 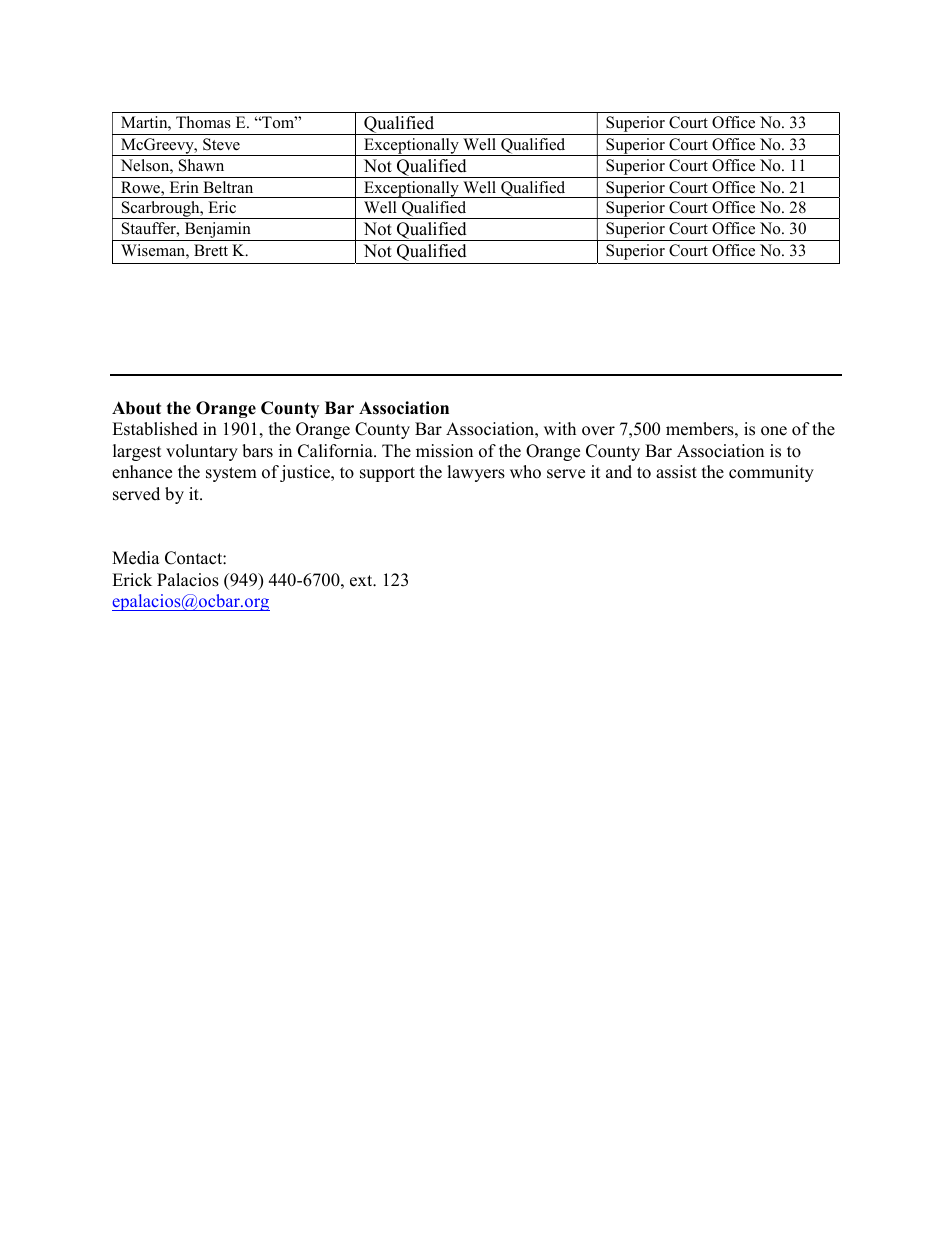 I want to click on About, so click(x=136, y=408).
